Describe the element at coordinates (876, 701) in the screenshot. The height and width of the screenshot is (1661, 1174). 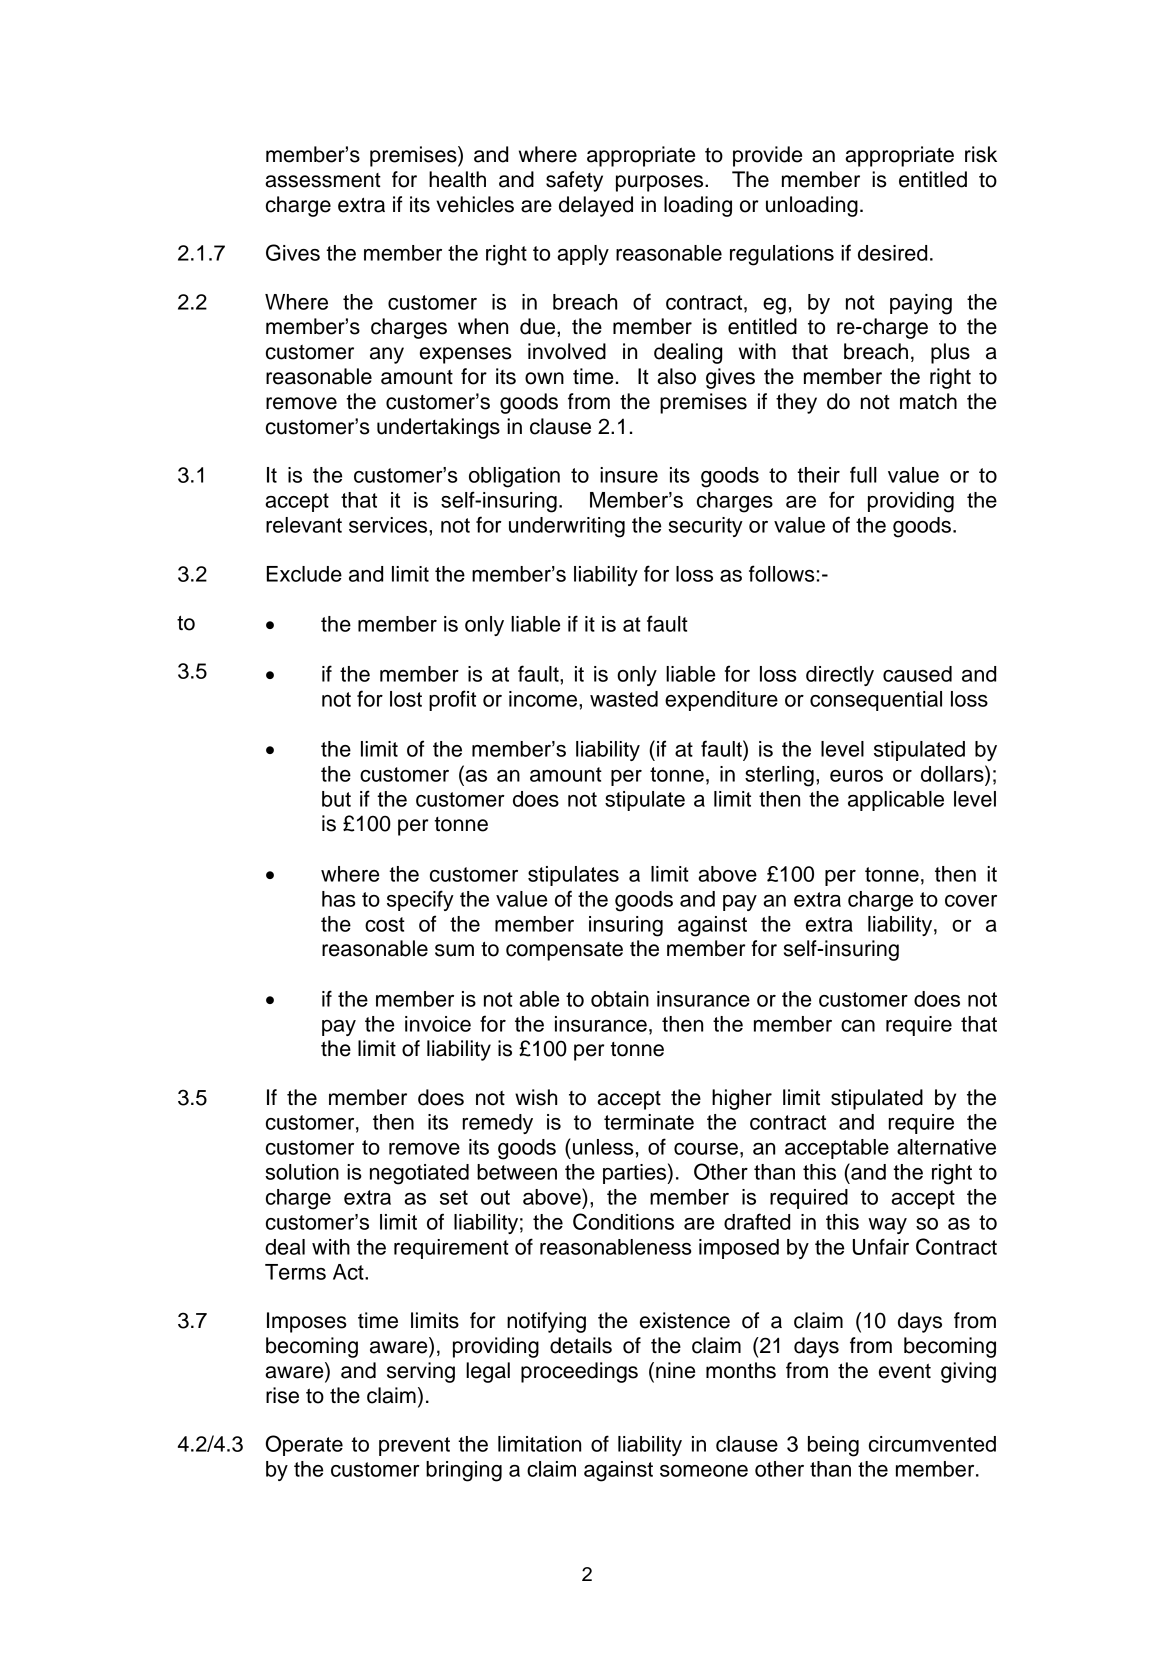
I see `consequential` at that location.
